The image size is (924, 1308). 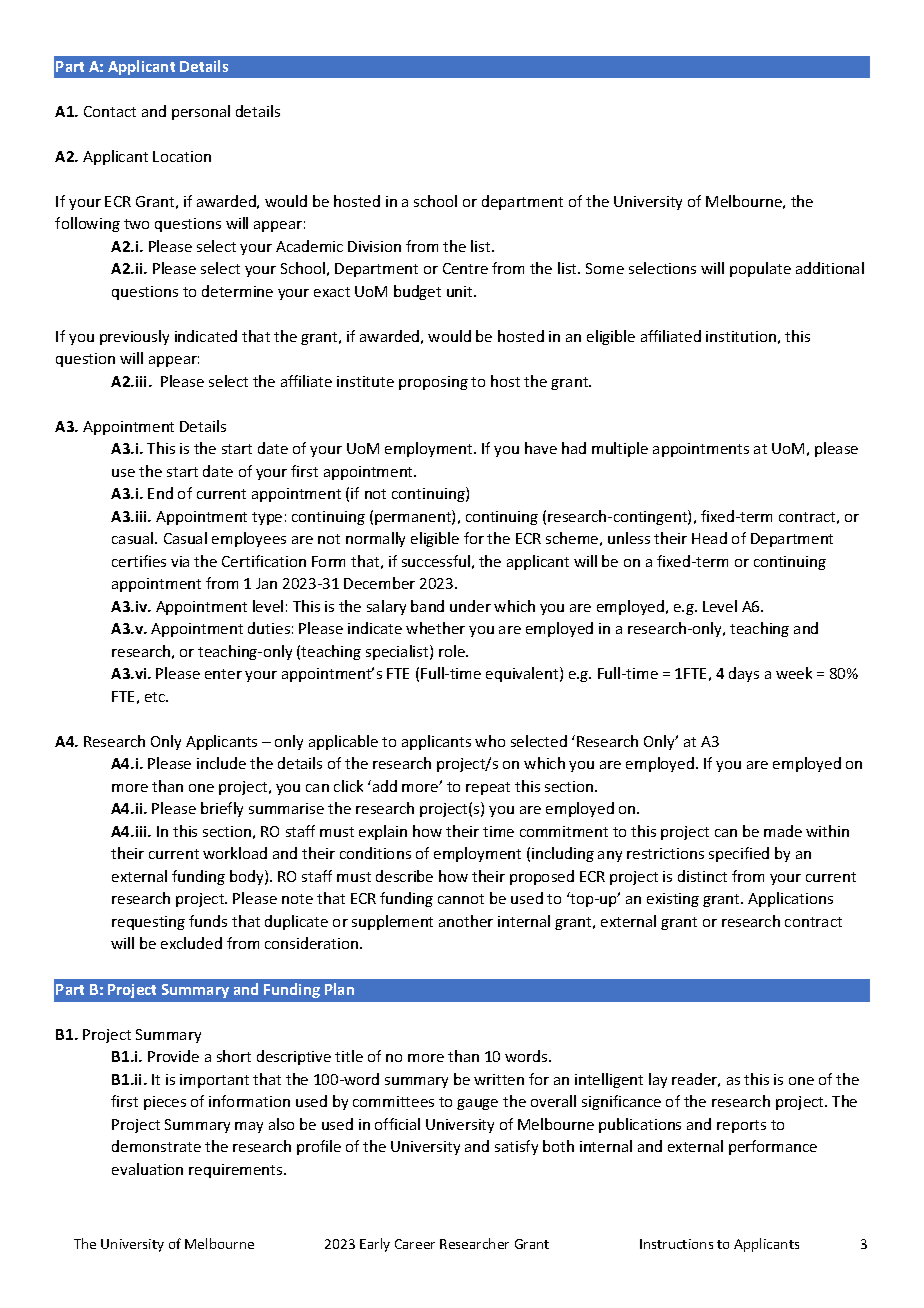 What do you see at coordinates (374, 246) in the document?
I see `Division` at bounding box center [374, 246].
